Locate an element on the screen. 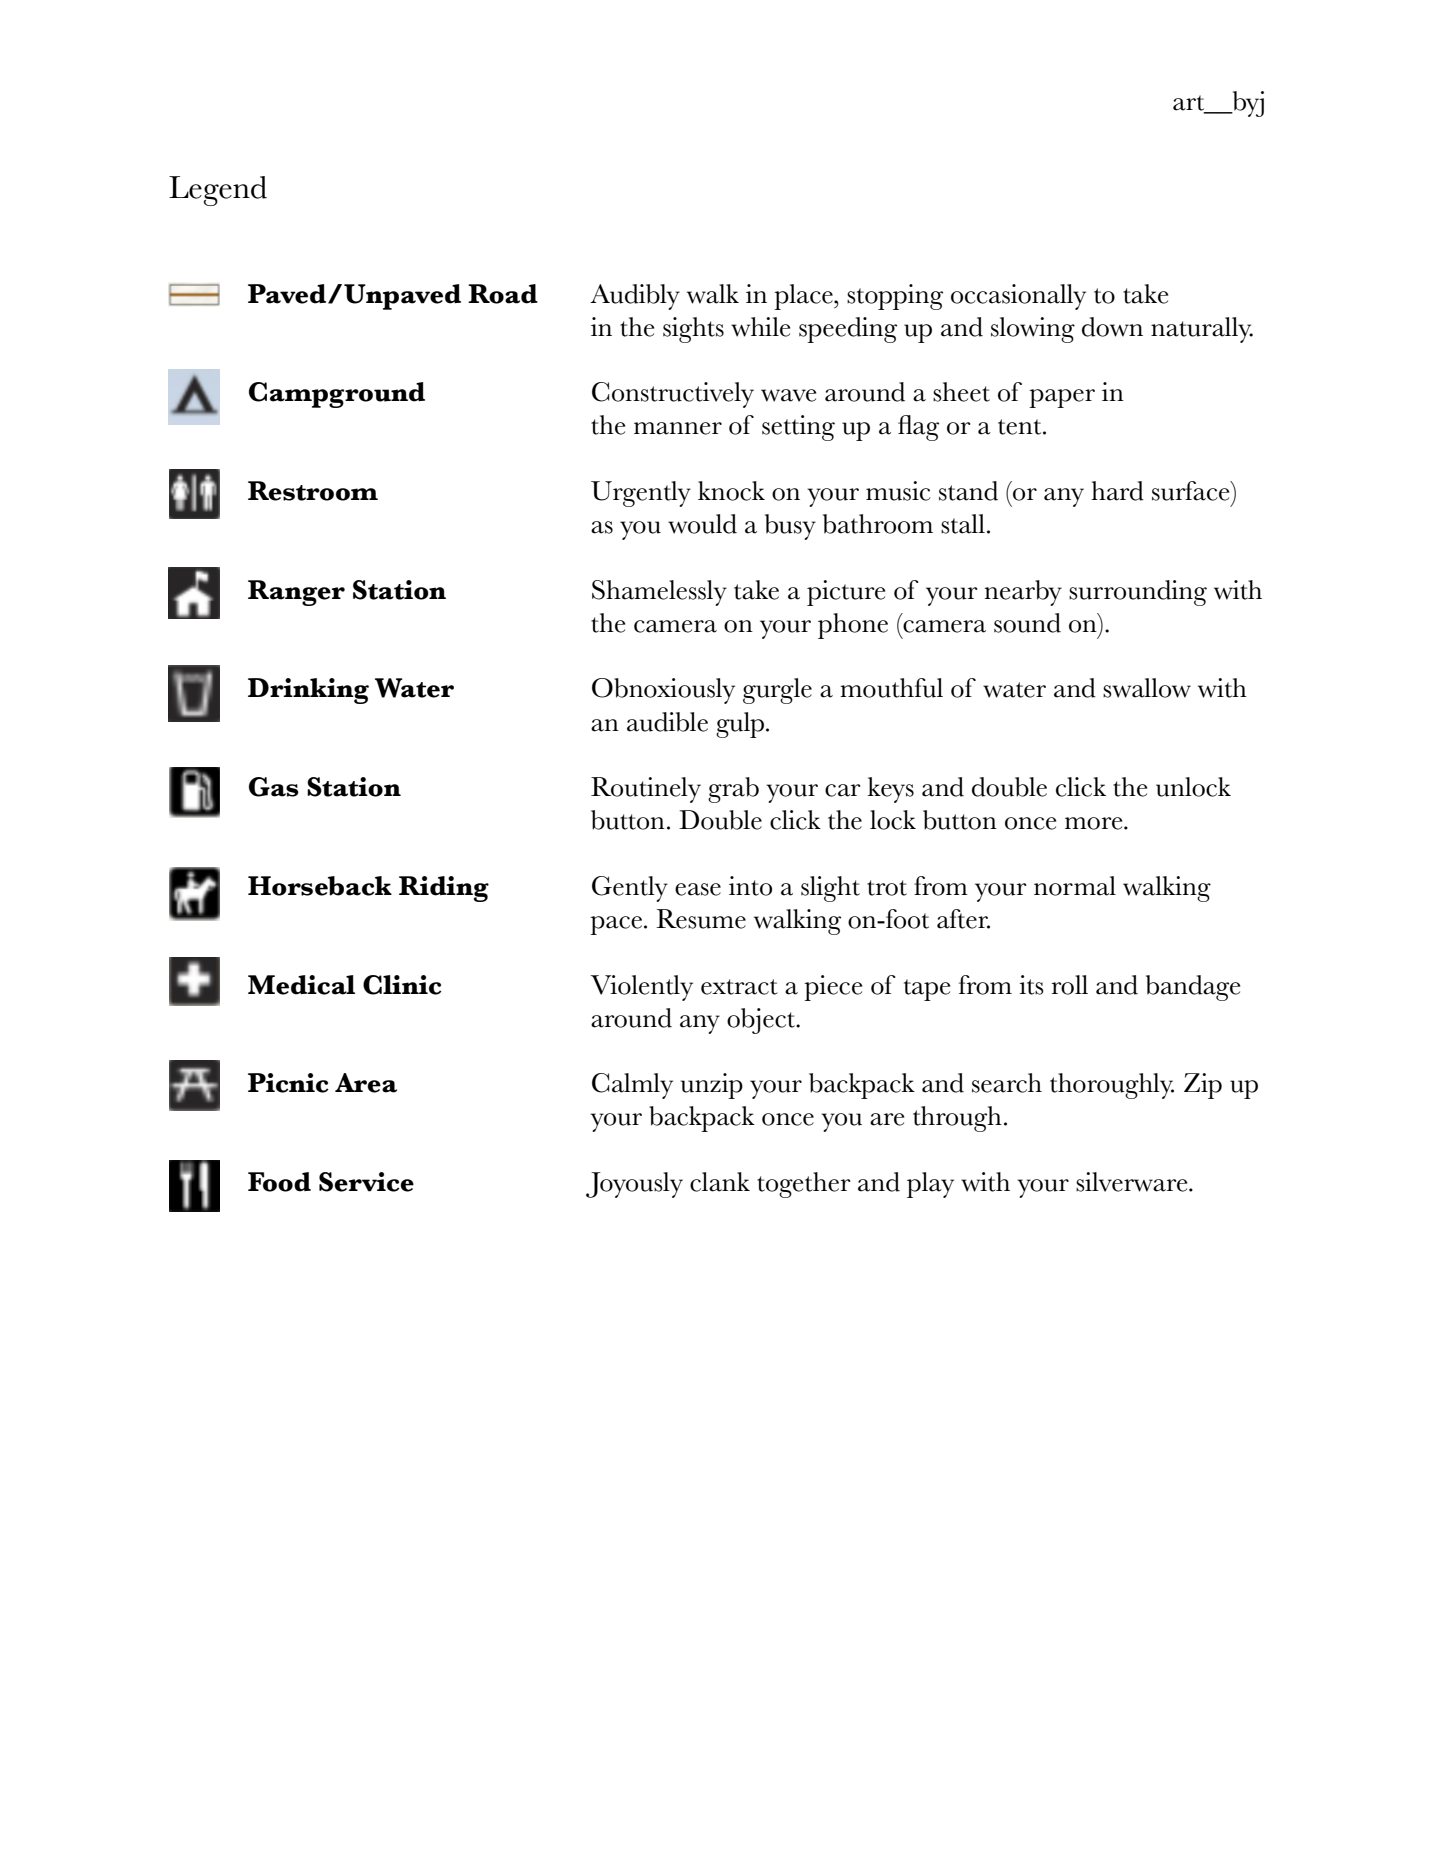 This screenshot has width=1435, height=1857. silverware is located at coordinates (1133, 1182).
